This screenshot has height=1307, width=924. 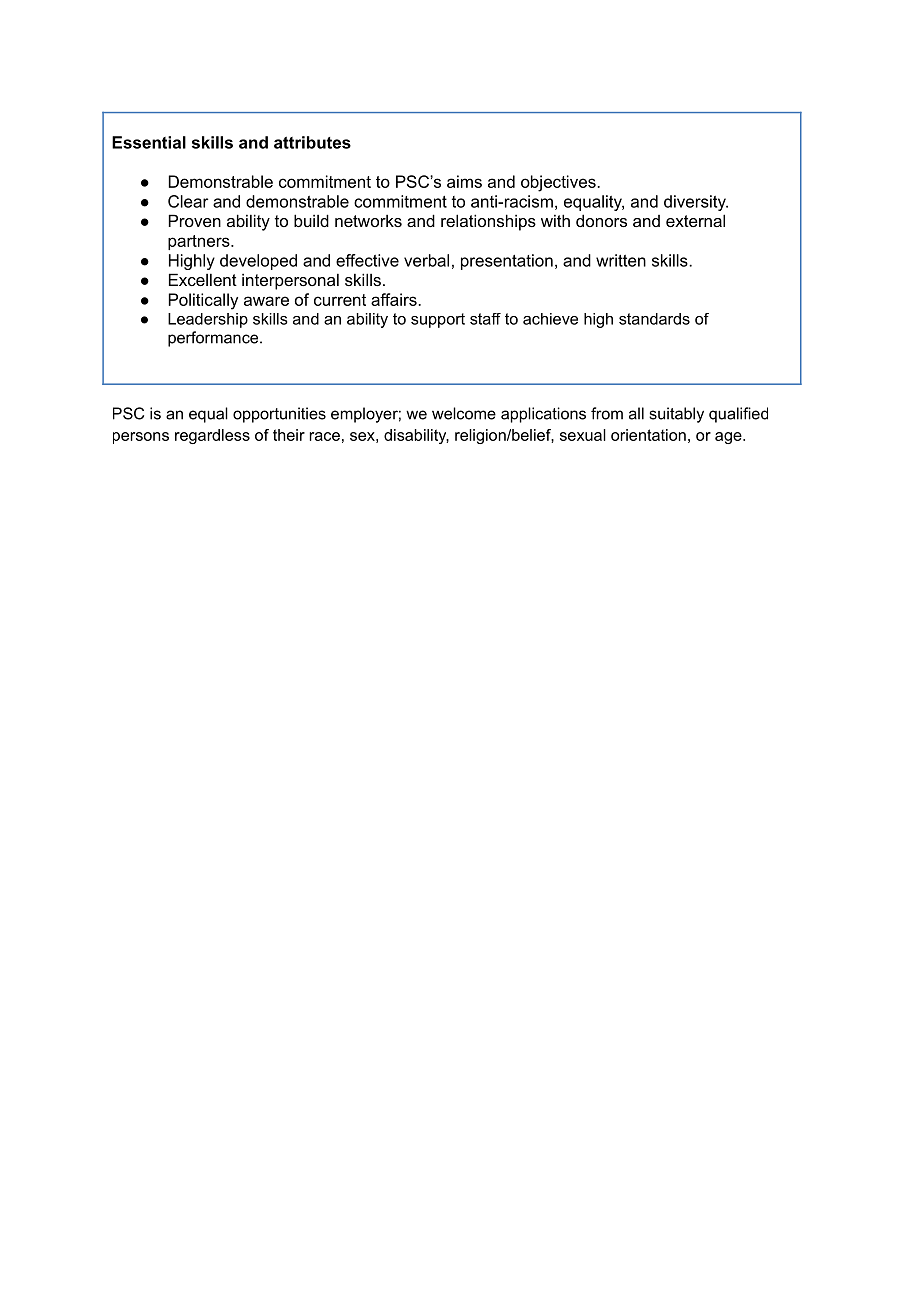 I want to click on Essential, so click(x=149, y=142).
